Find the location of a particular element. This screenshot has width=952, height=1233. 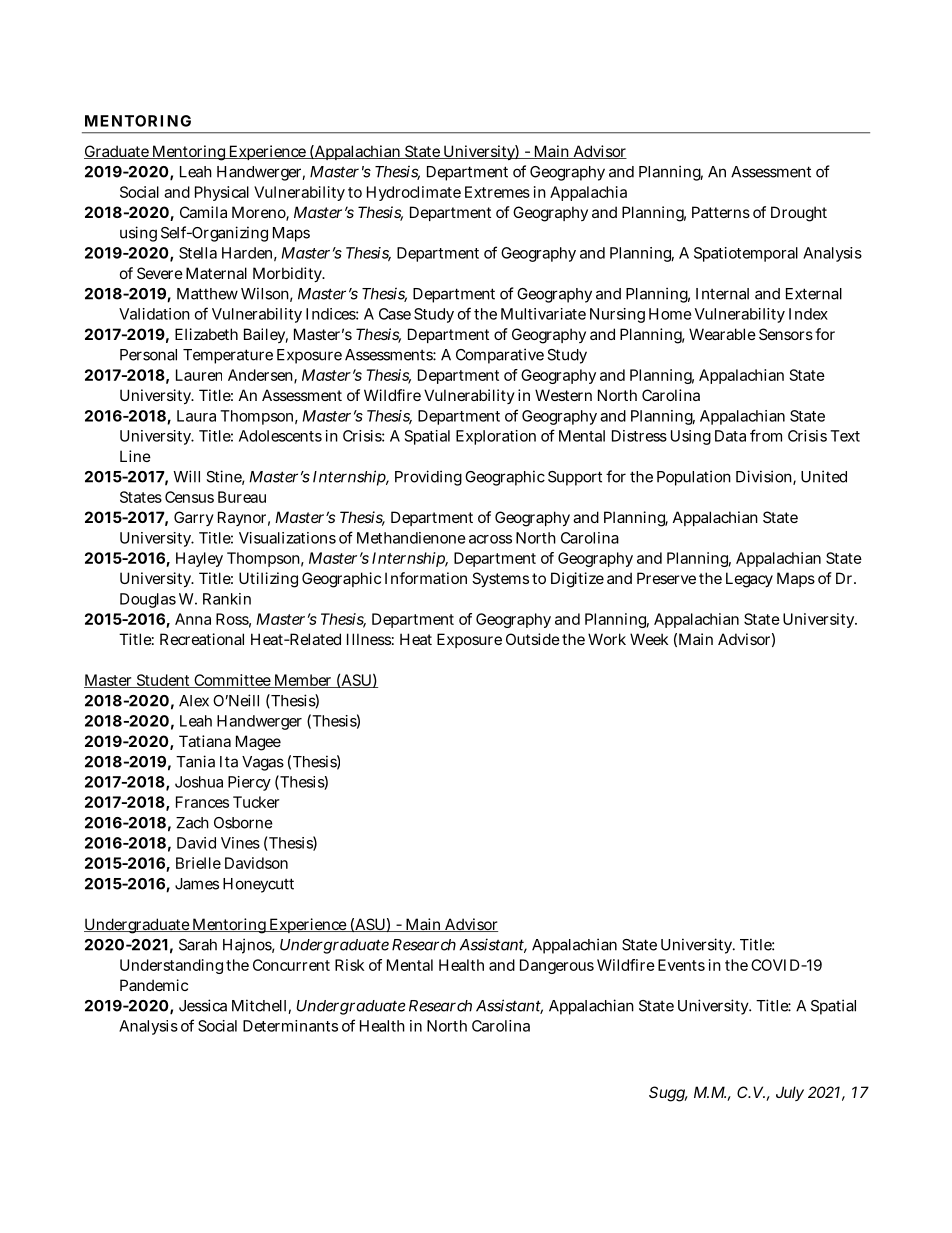

Vines is located at coordinates (240, 843).
